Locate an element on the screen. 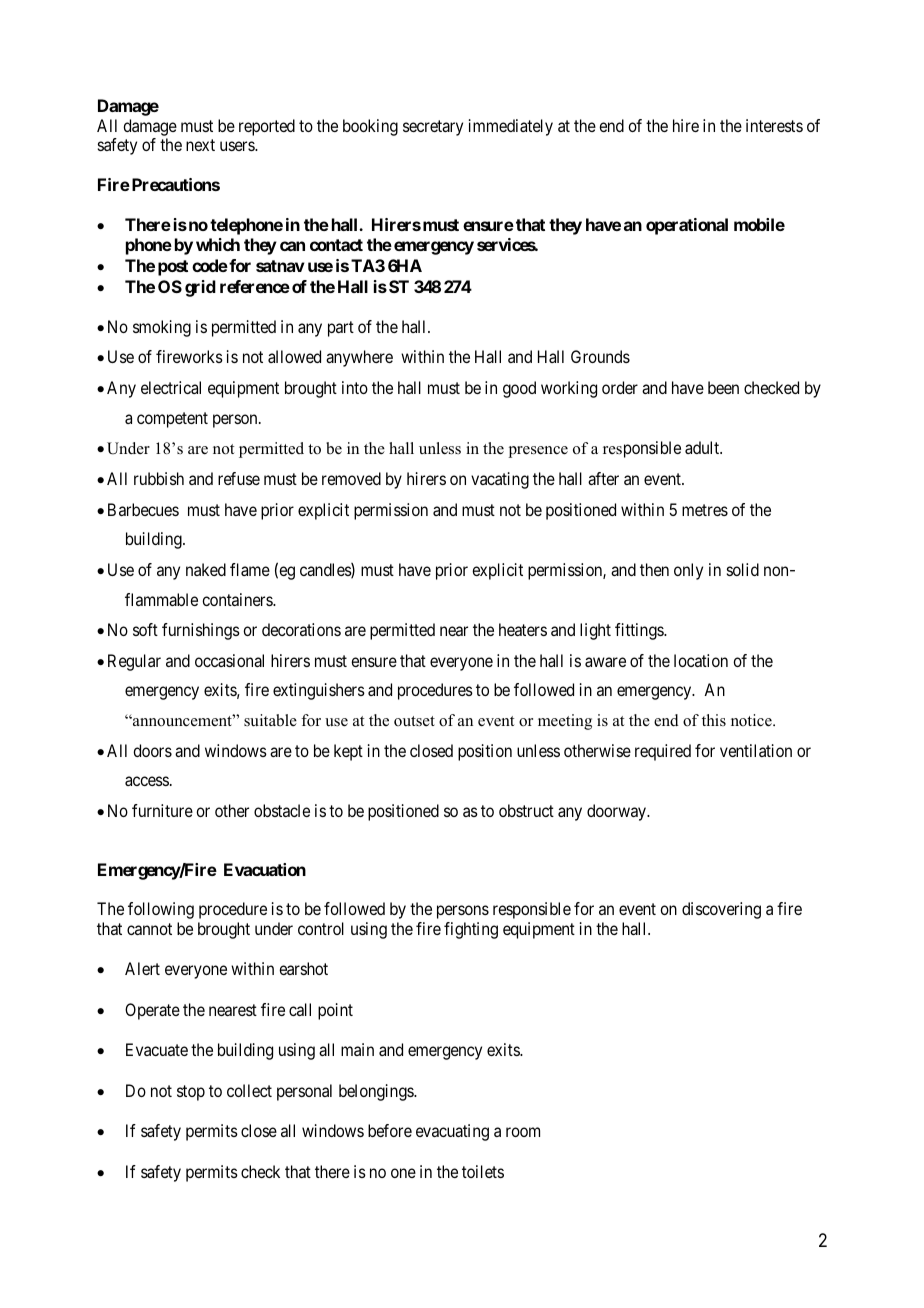 The image size is (924, 1308). competent is located at coordinates (172, 420).
